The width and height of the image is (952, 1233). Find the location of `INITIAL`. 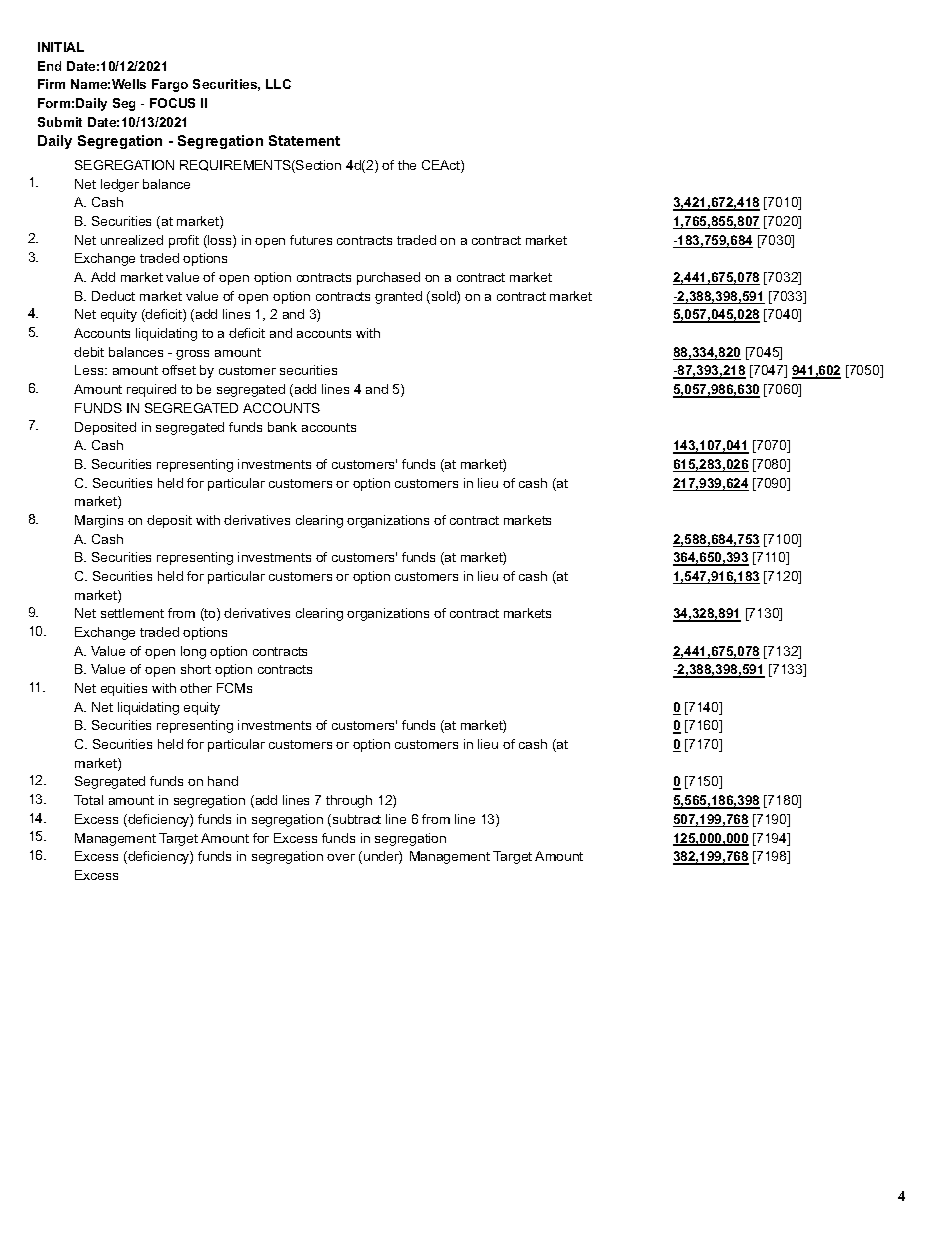

INITIAL is located at coordinates (61, 47).
